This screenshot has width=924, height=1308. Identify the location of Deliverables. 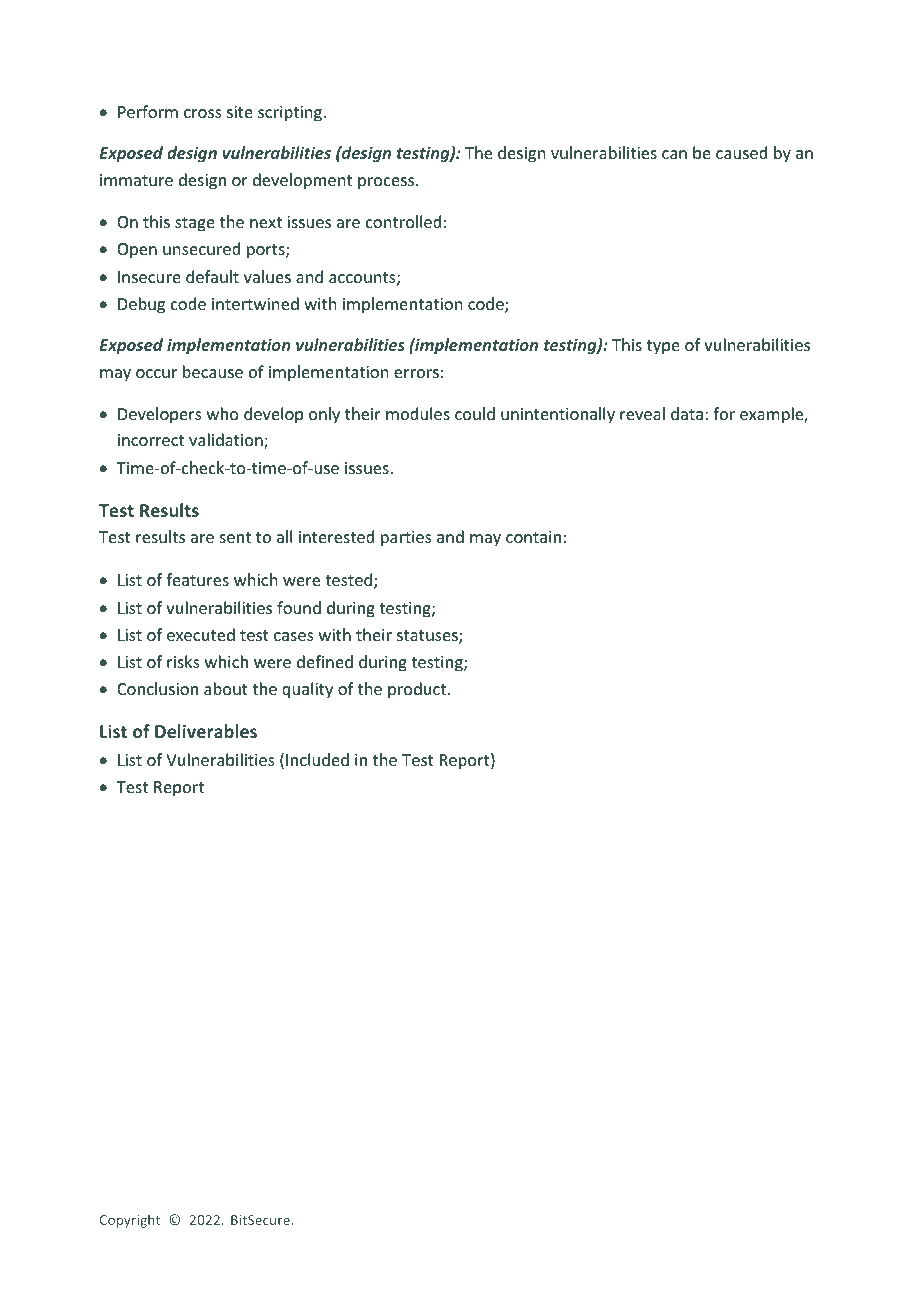
(206, 731).
